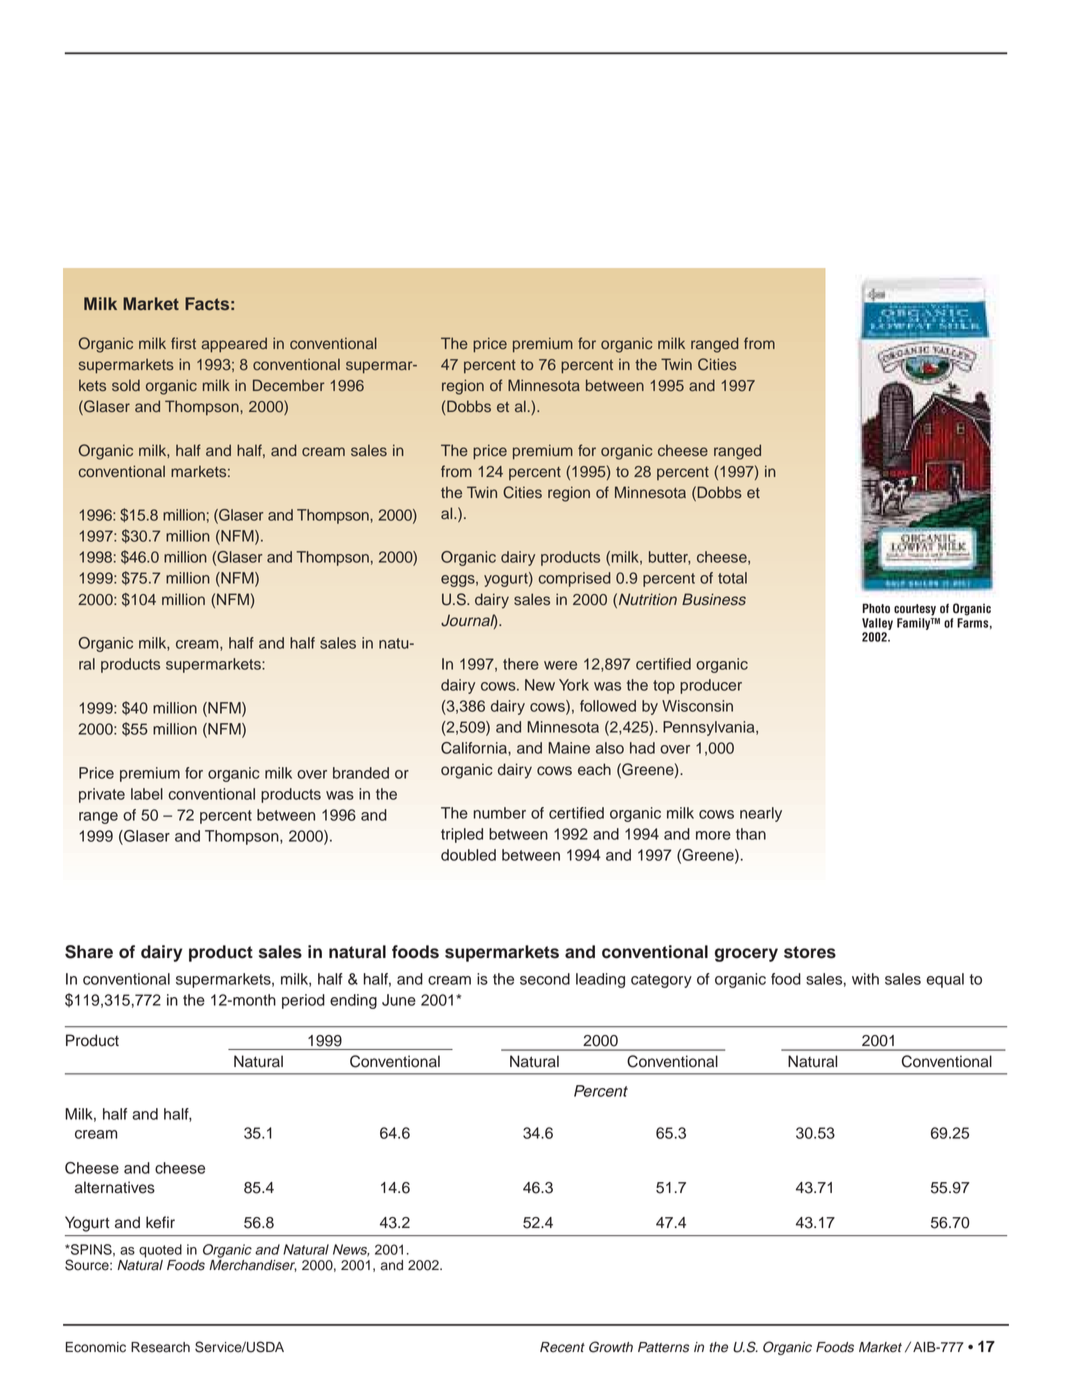  What do you see at coordinates (575, 579) in the document?
I see `comprised` at bounding box center [575, 579].
